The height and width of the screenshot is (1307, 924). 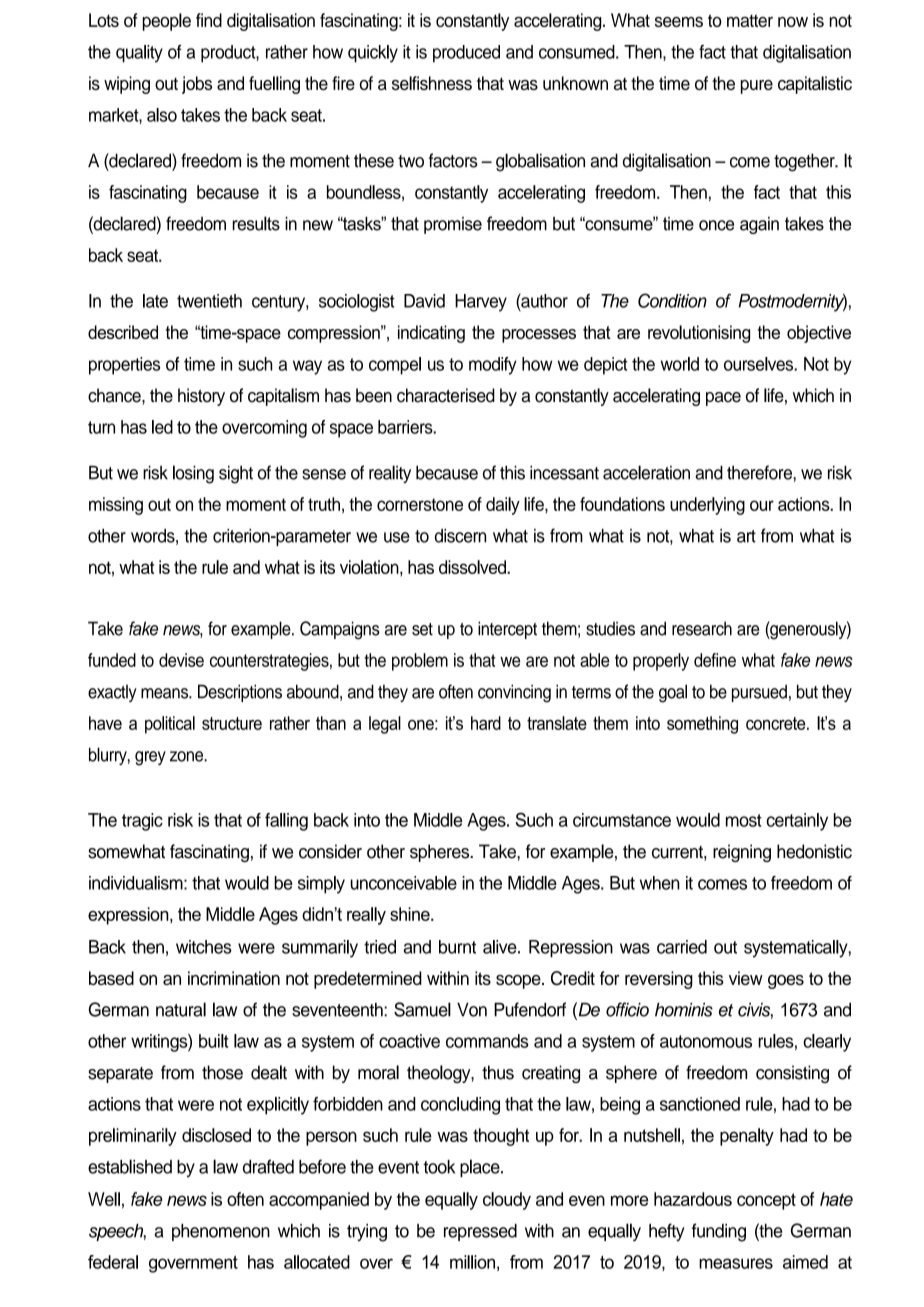 I want to click on losing, so click(x=193, y=474).
